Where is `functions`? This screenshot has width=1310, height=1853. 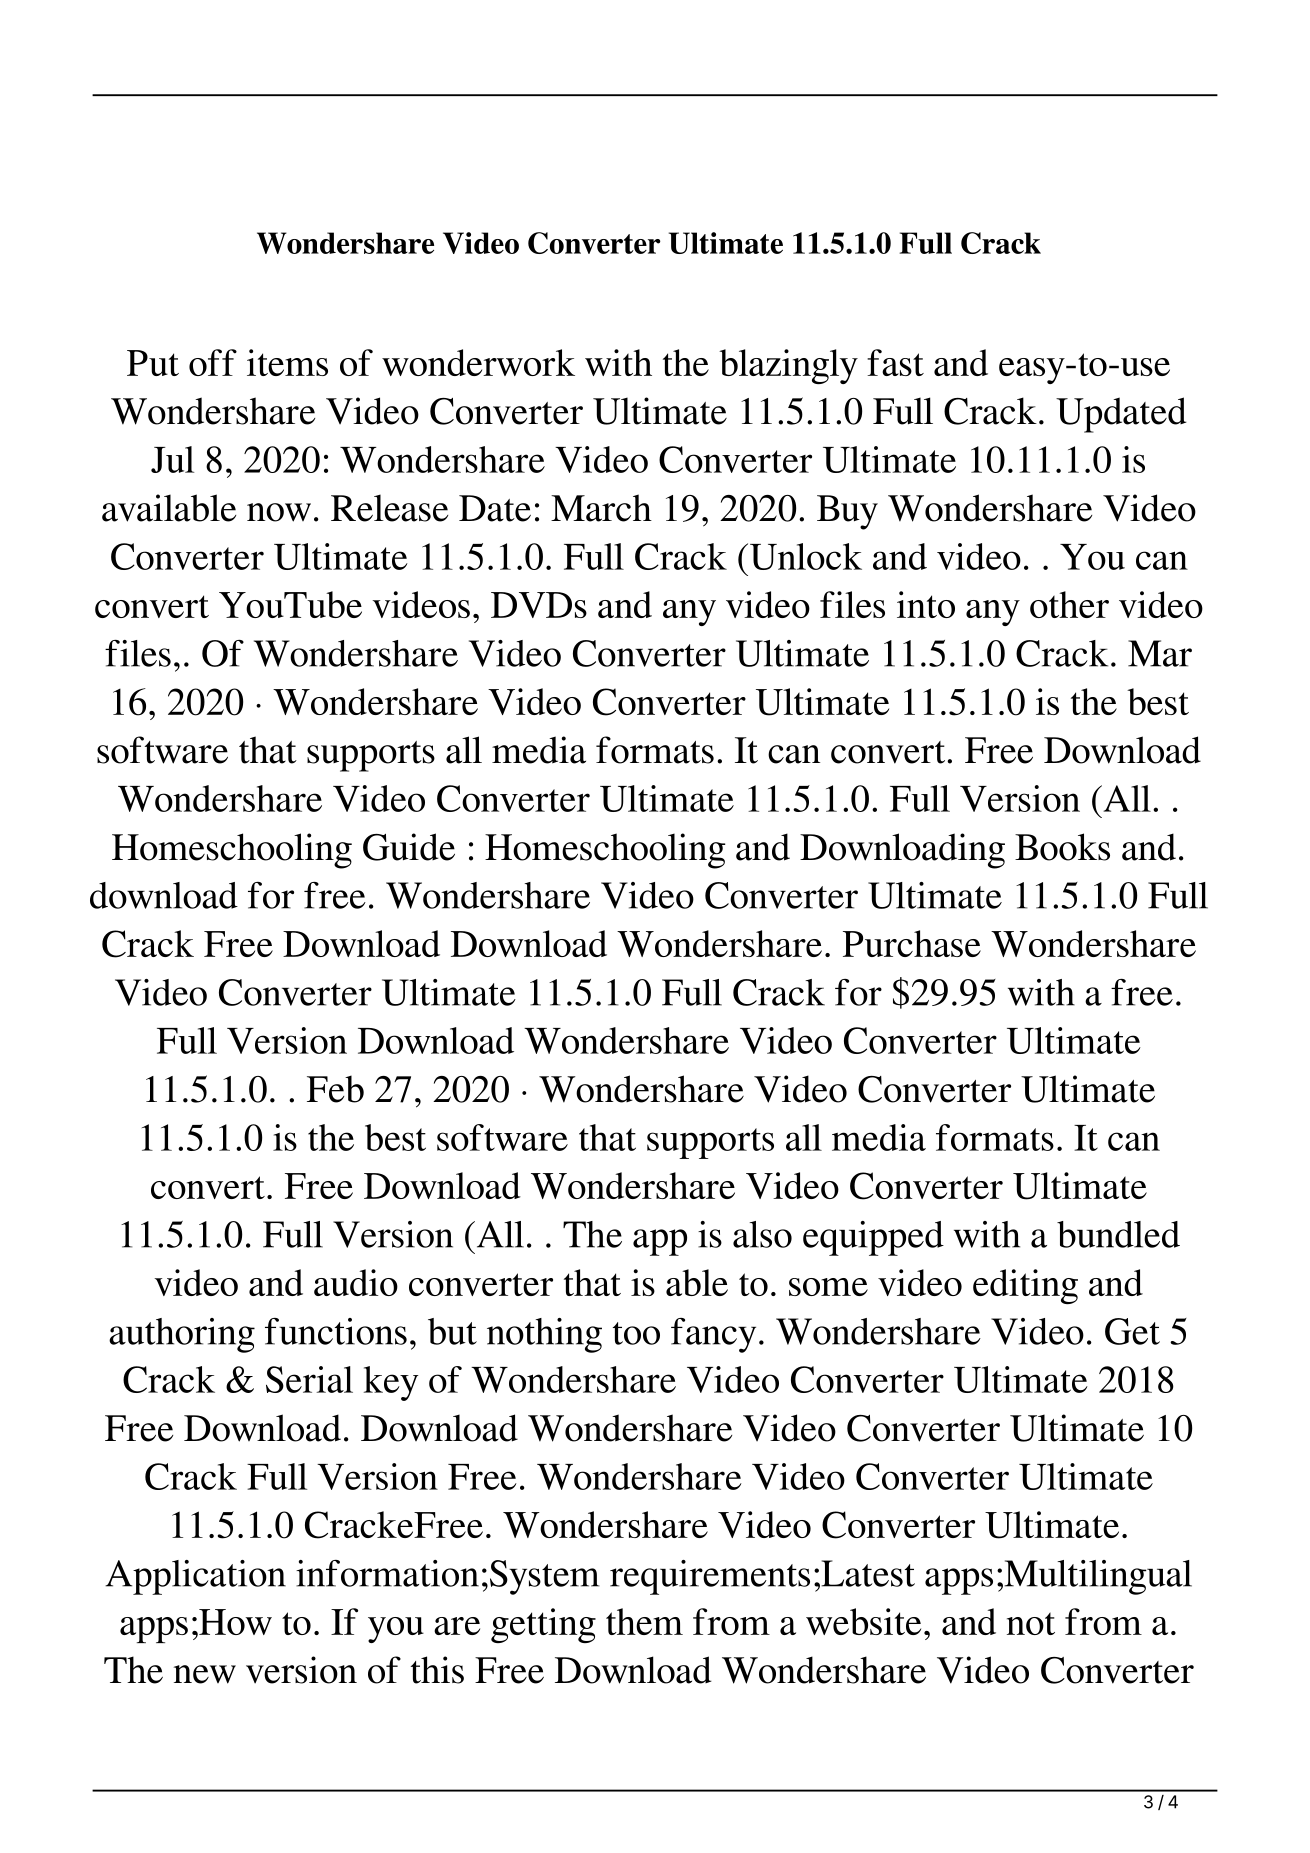 functions is located at coordinates (336, 1331).
